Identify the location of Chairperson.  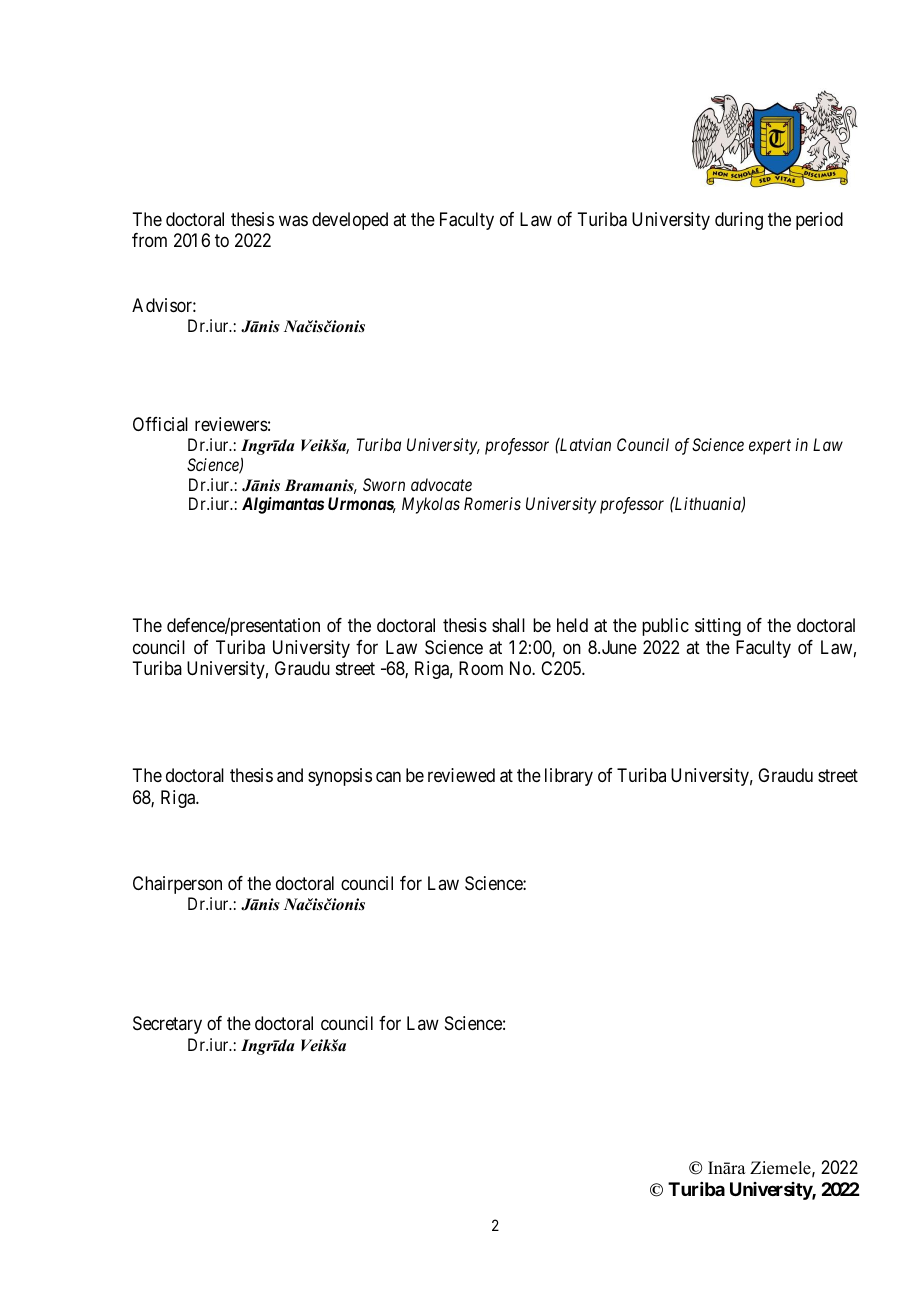
(177, 885).
